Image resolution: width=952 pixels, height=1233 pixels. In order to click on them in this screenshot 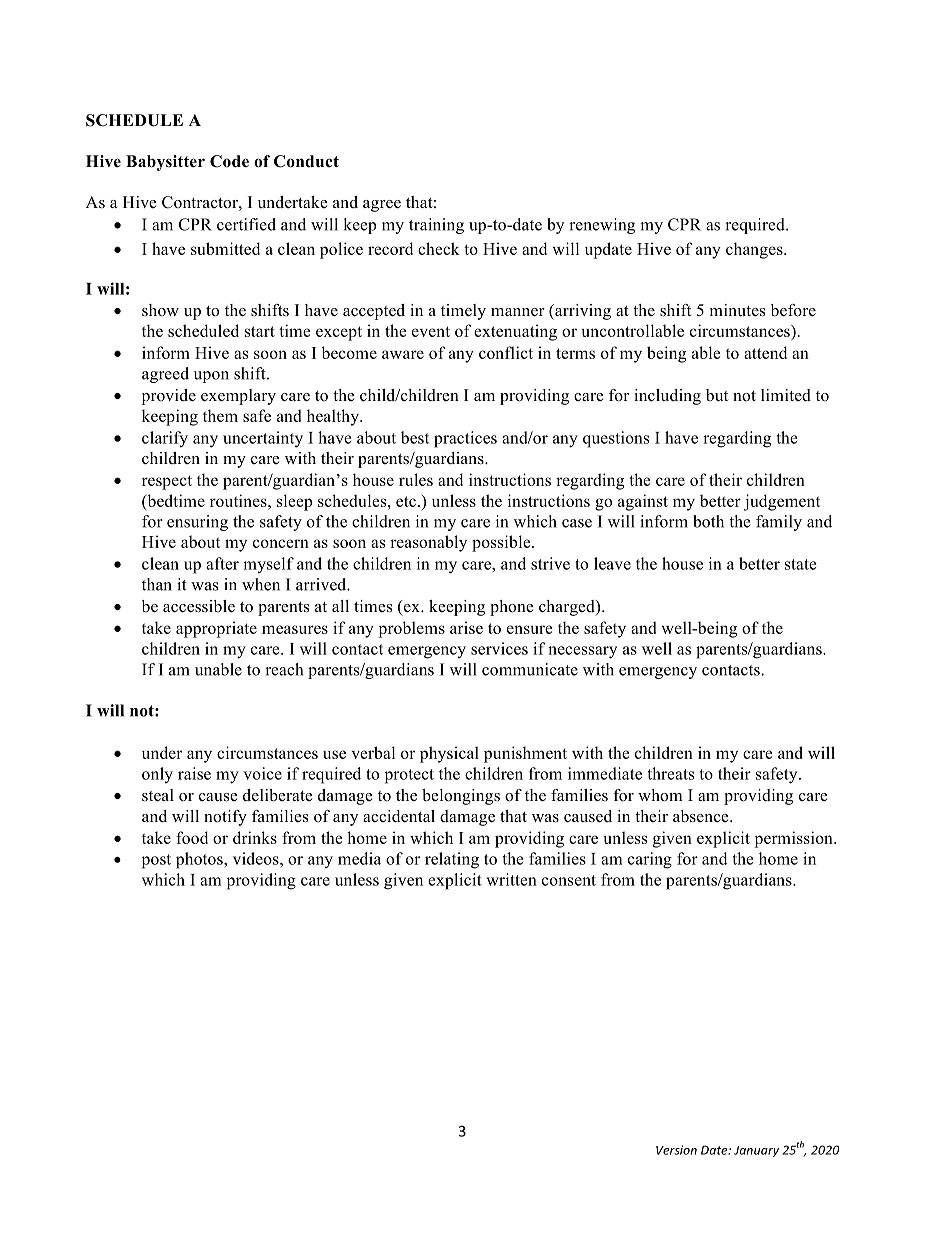, I will do `click(220, 415)`.
